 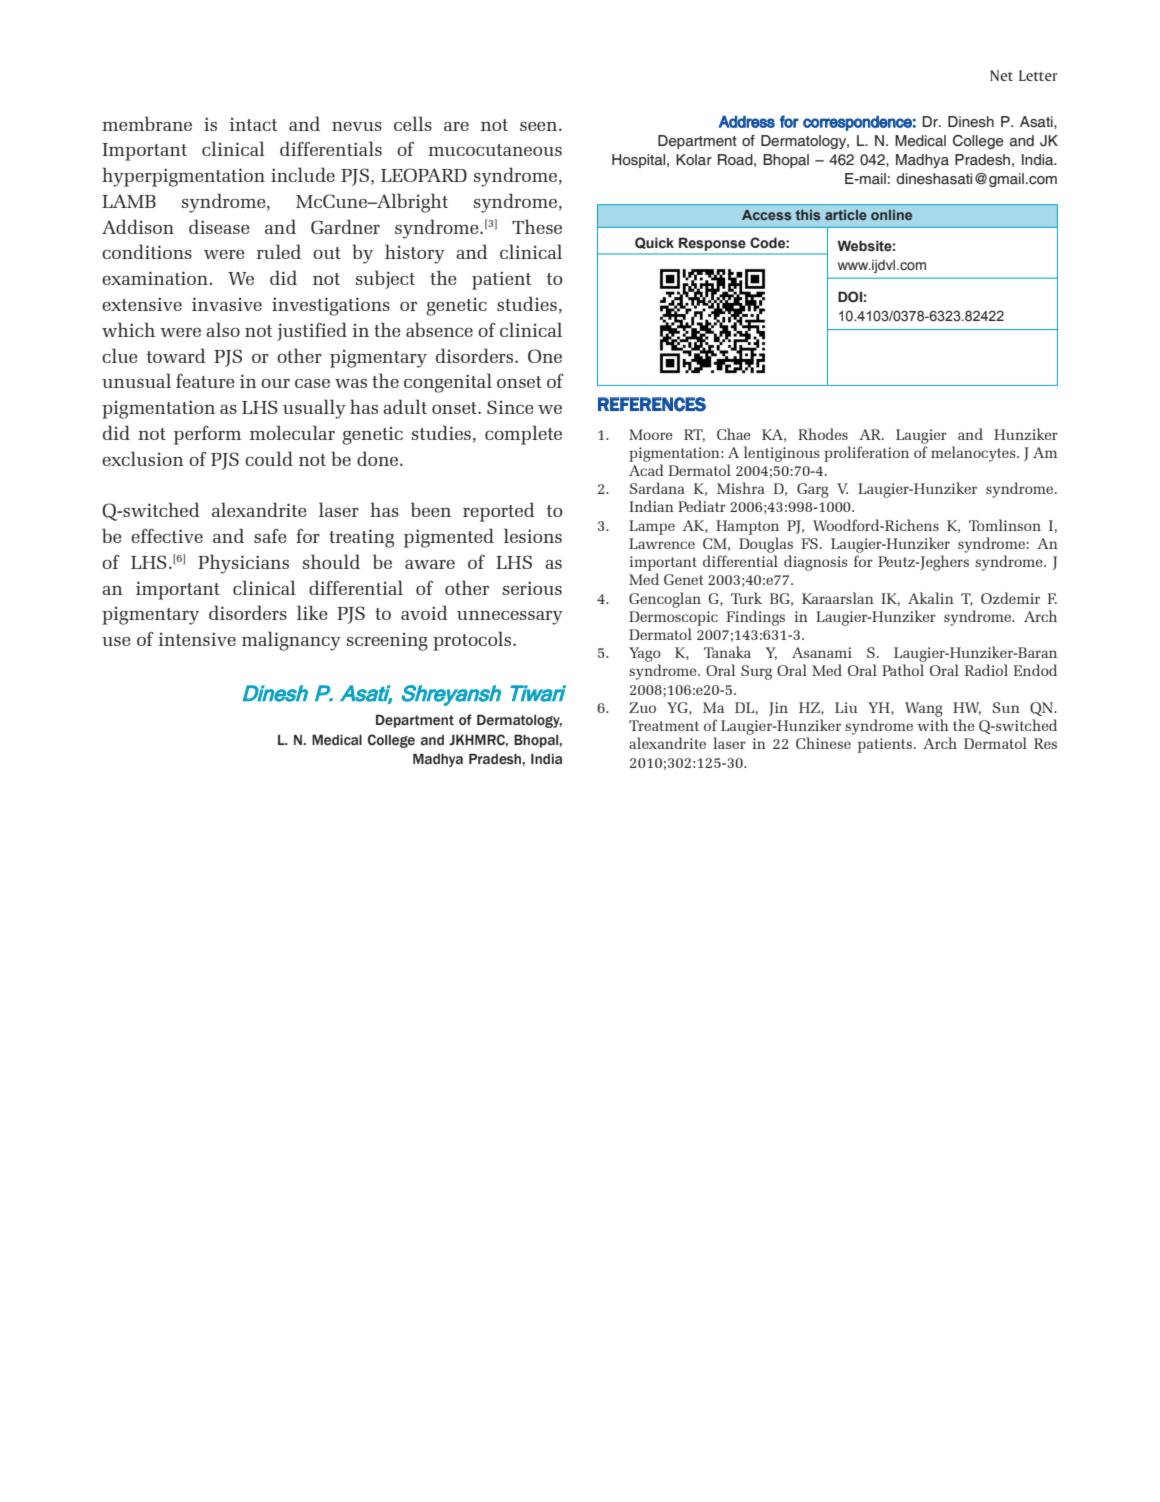 I want to click on with, so click(x=933, y=725).
